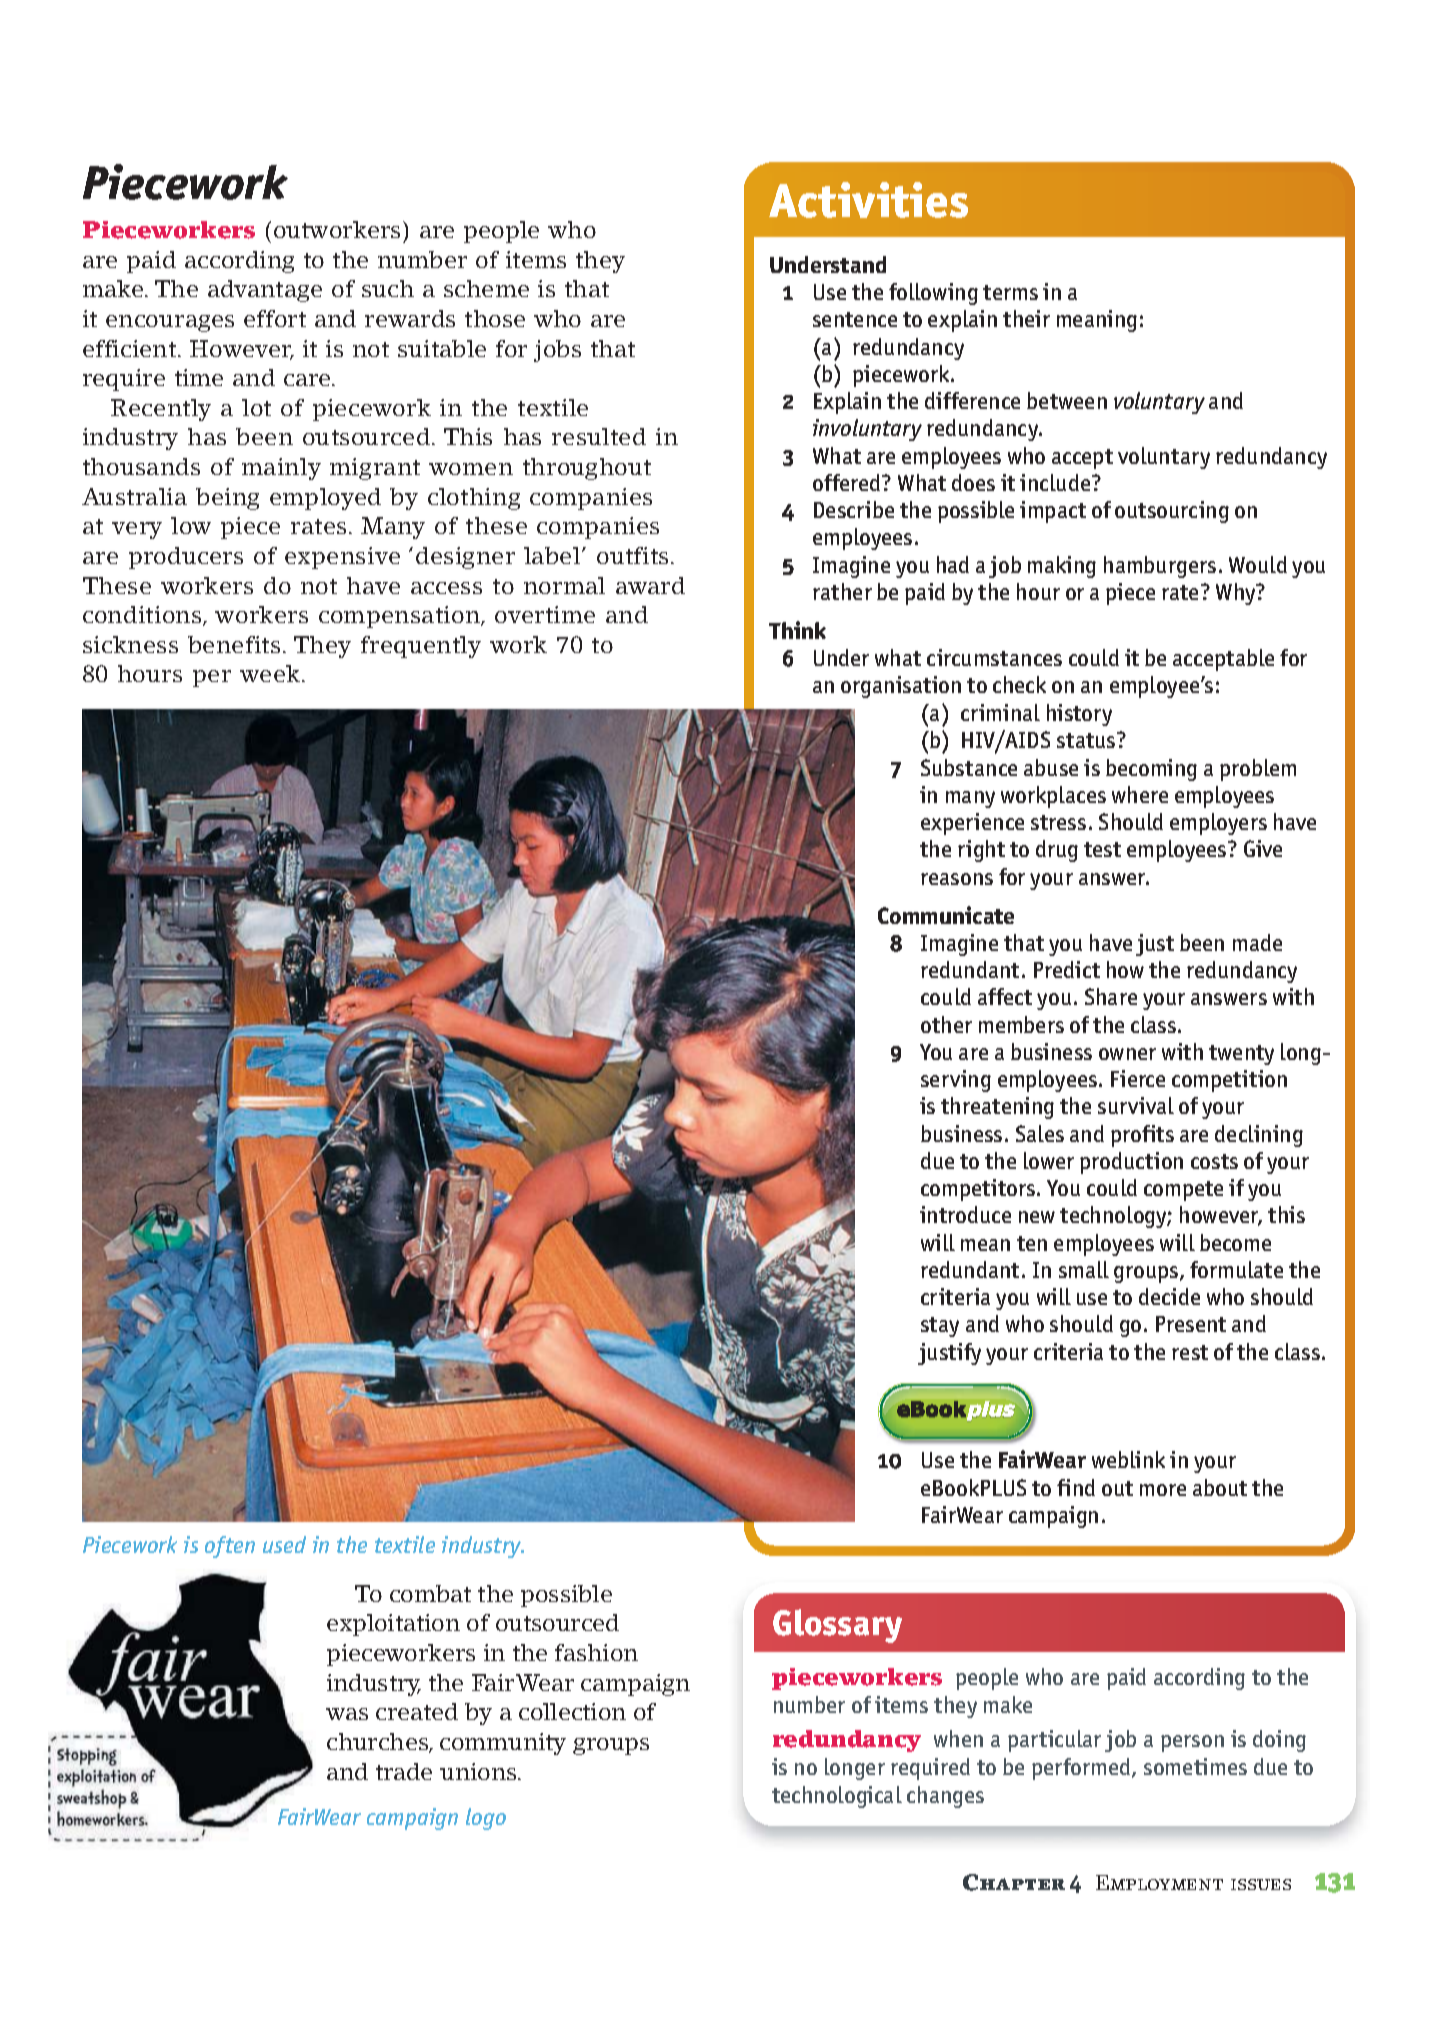  Describe the element at coordinates (837, 1797) in the image. I see `technological` at that location.
